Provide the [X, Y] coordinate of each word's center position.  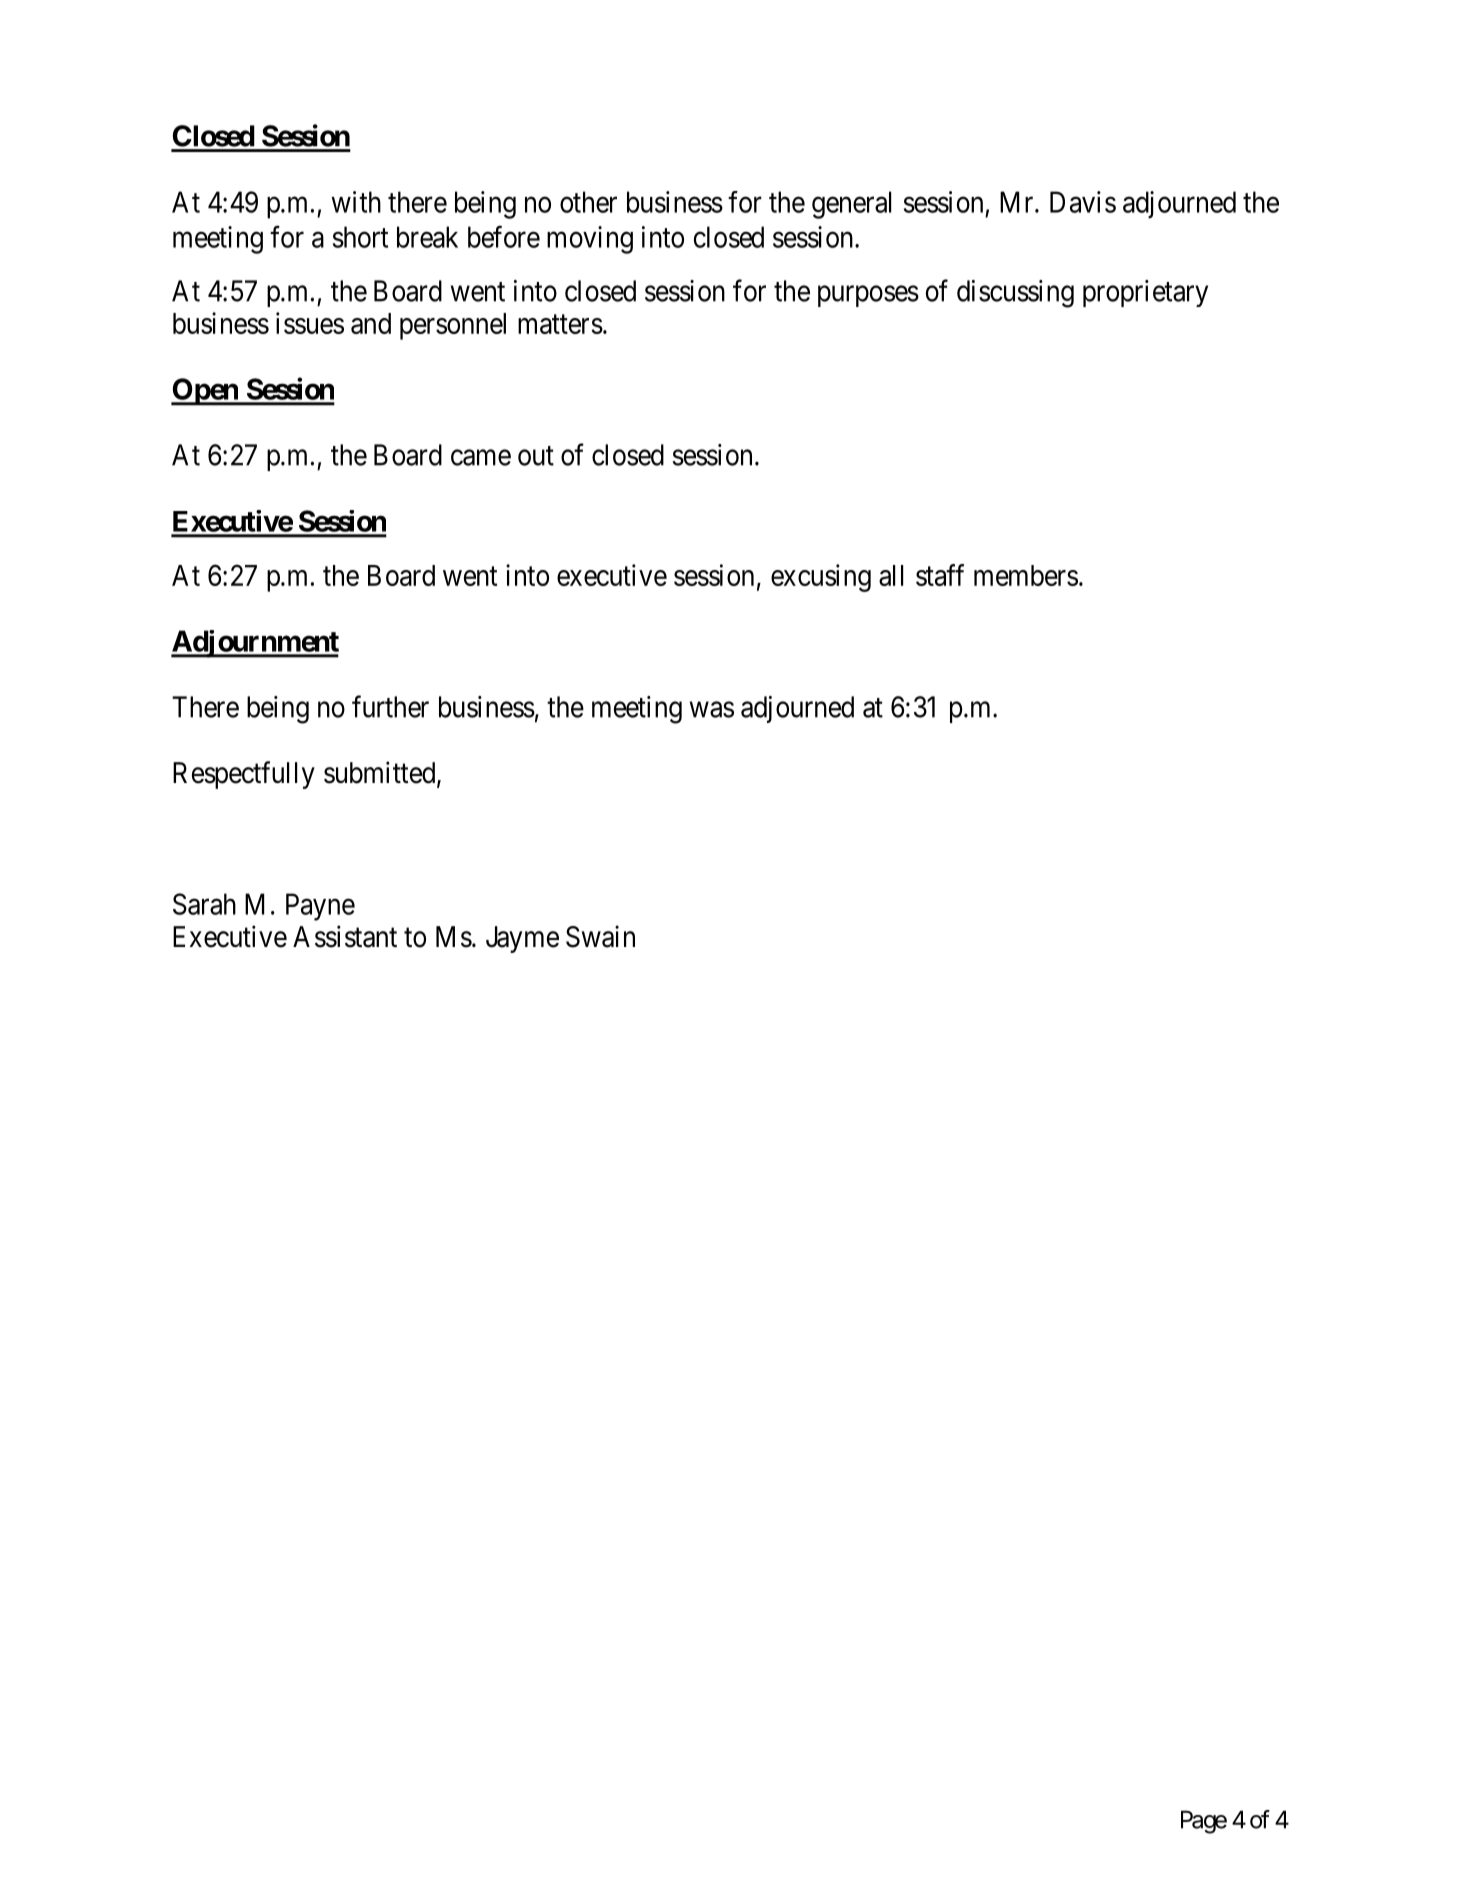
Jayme [522, 939]
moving [590, 240]
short [360, 237]
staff [940, 575]
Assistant [345, 936]
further [390, 706]
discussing [1015, 294]
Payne [320, 907]
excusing [821, 578]
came [481, 458]
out [536, 456]
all [891, 575]
